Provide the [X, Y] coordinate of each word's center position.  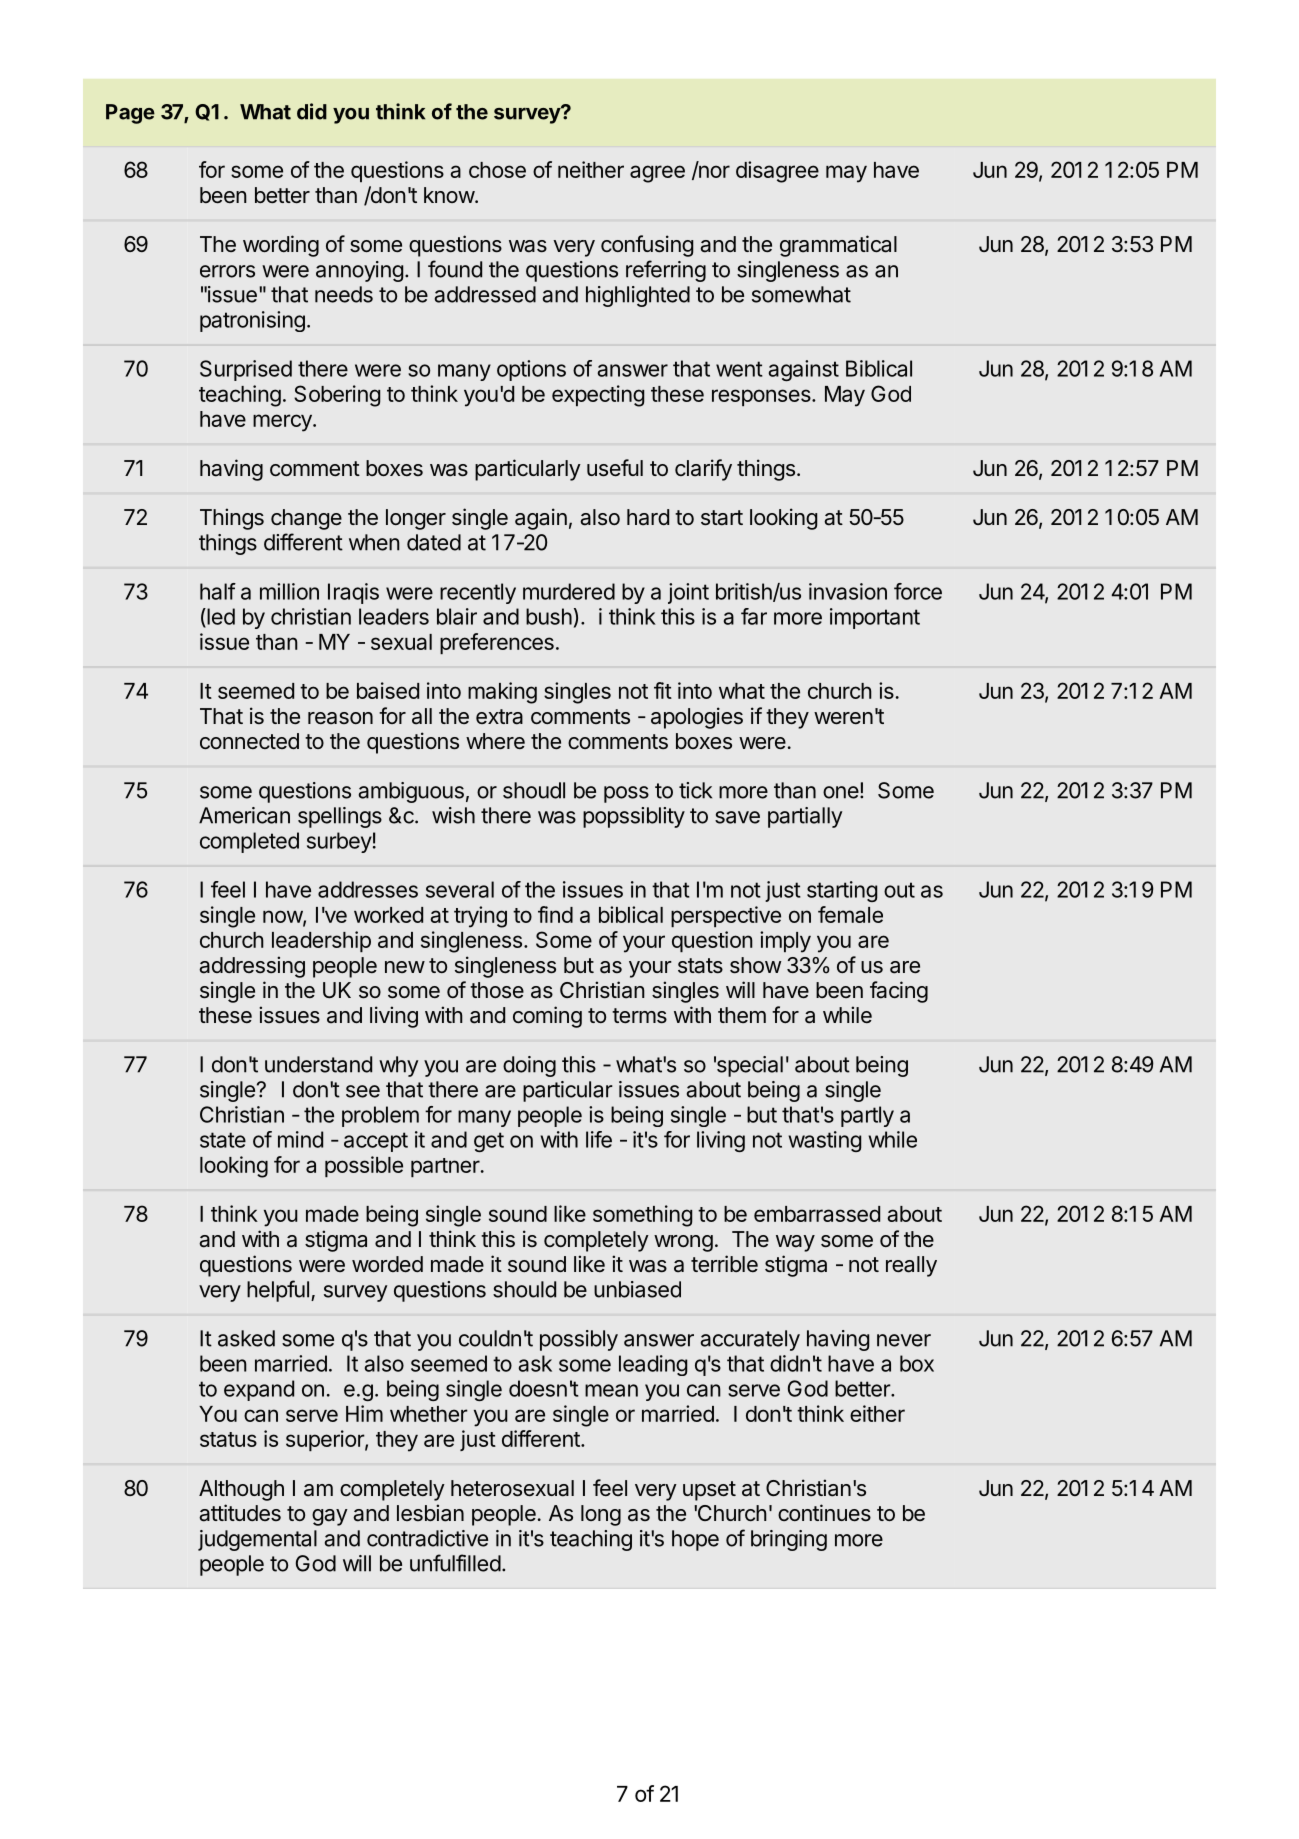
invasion [848, 591]
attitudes [240, 1513]
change [306, 519]
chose [497, 170]
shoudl [534, 790]
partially [805, 817]
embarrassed [817, 1214]
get [489, 1142]
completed [249, 842]
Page [130, 114]
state [223, 1140]
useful [615, 468]
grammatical [838, 246]
